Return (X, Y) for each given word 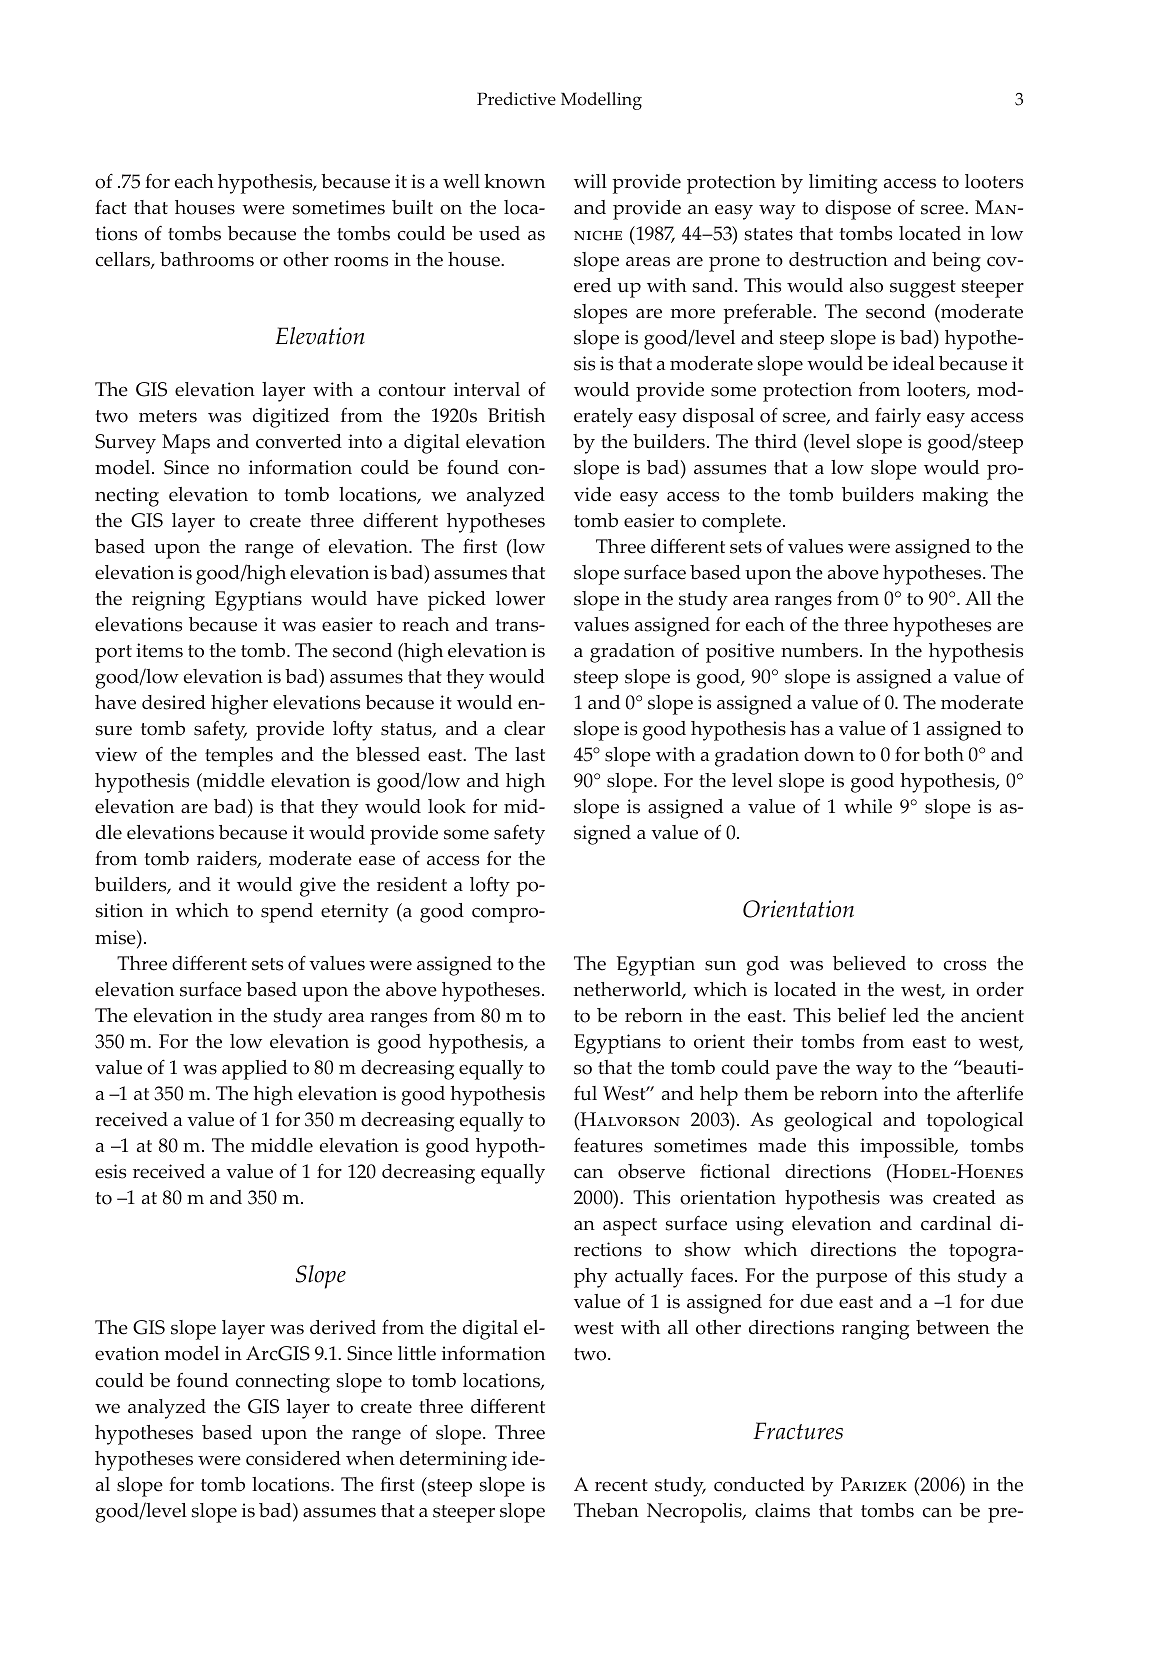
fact (111, 207)
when (370, 1458)
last (530, 754)
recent (621, 1485)
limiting (843, 184)
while (868, 806)
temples (239, 757)
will (590, 181)
